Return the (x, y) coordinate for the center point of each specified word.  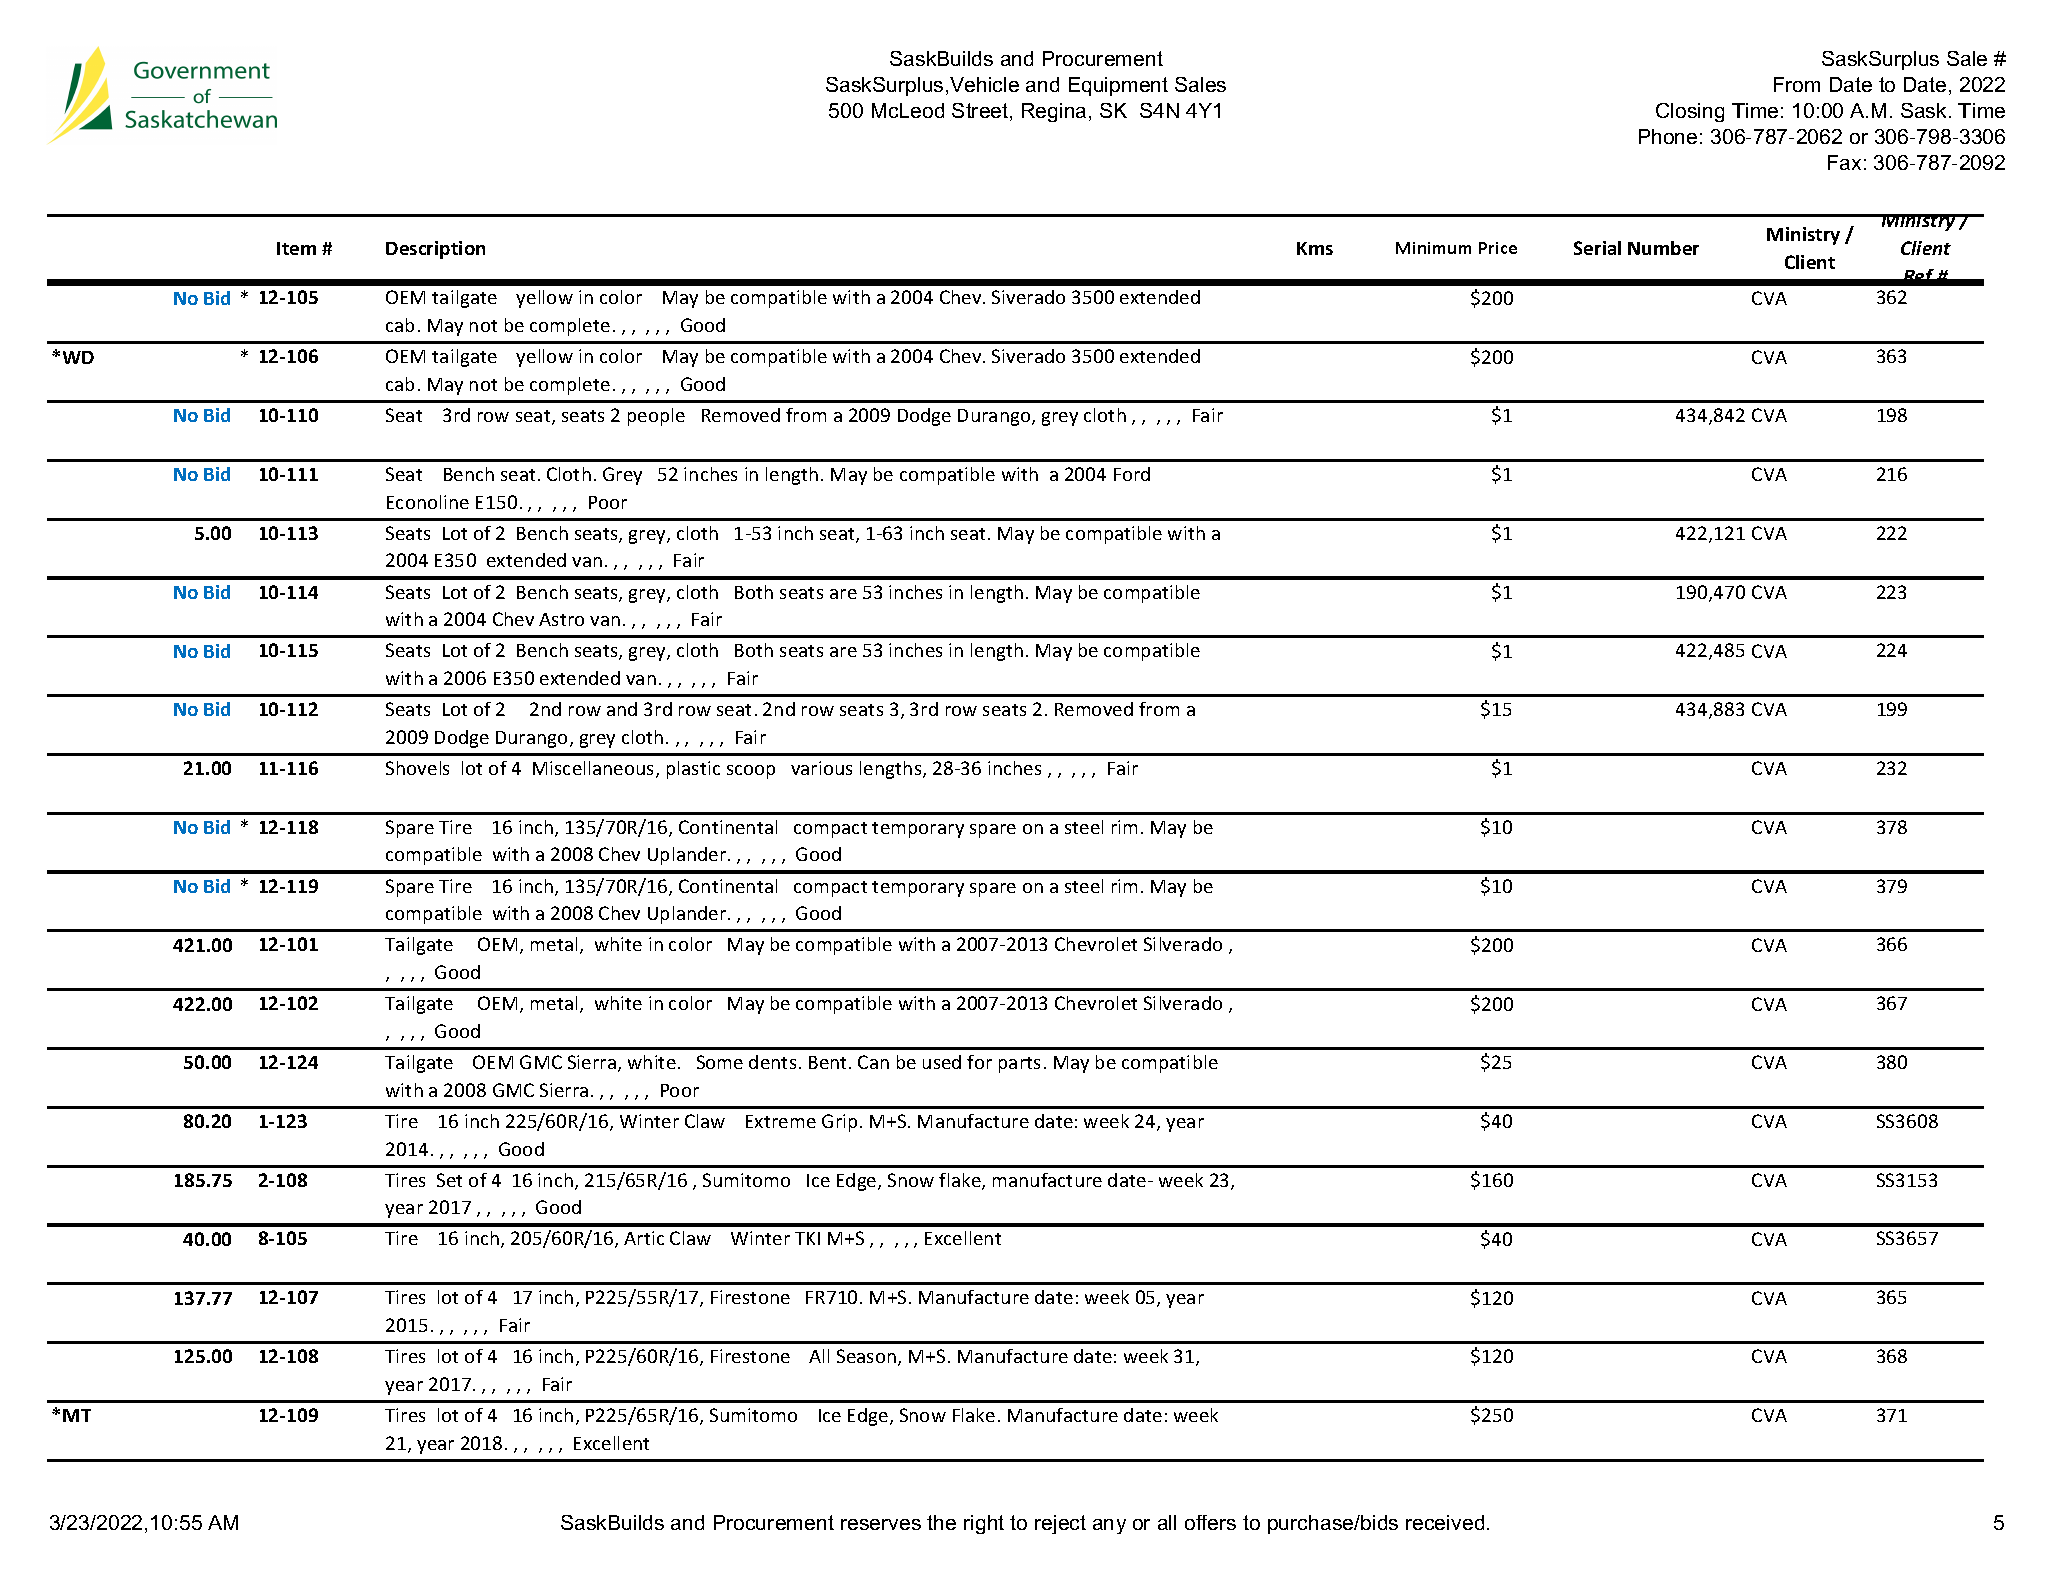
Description (435, 250)
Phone (1668, 136)
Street (981, 112)
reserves (881, 1524)
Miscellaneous (595, 769)
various (821, 768)
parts (1019, 1065)
